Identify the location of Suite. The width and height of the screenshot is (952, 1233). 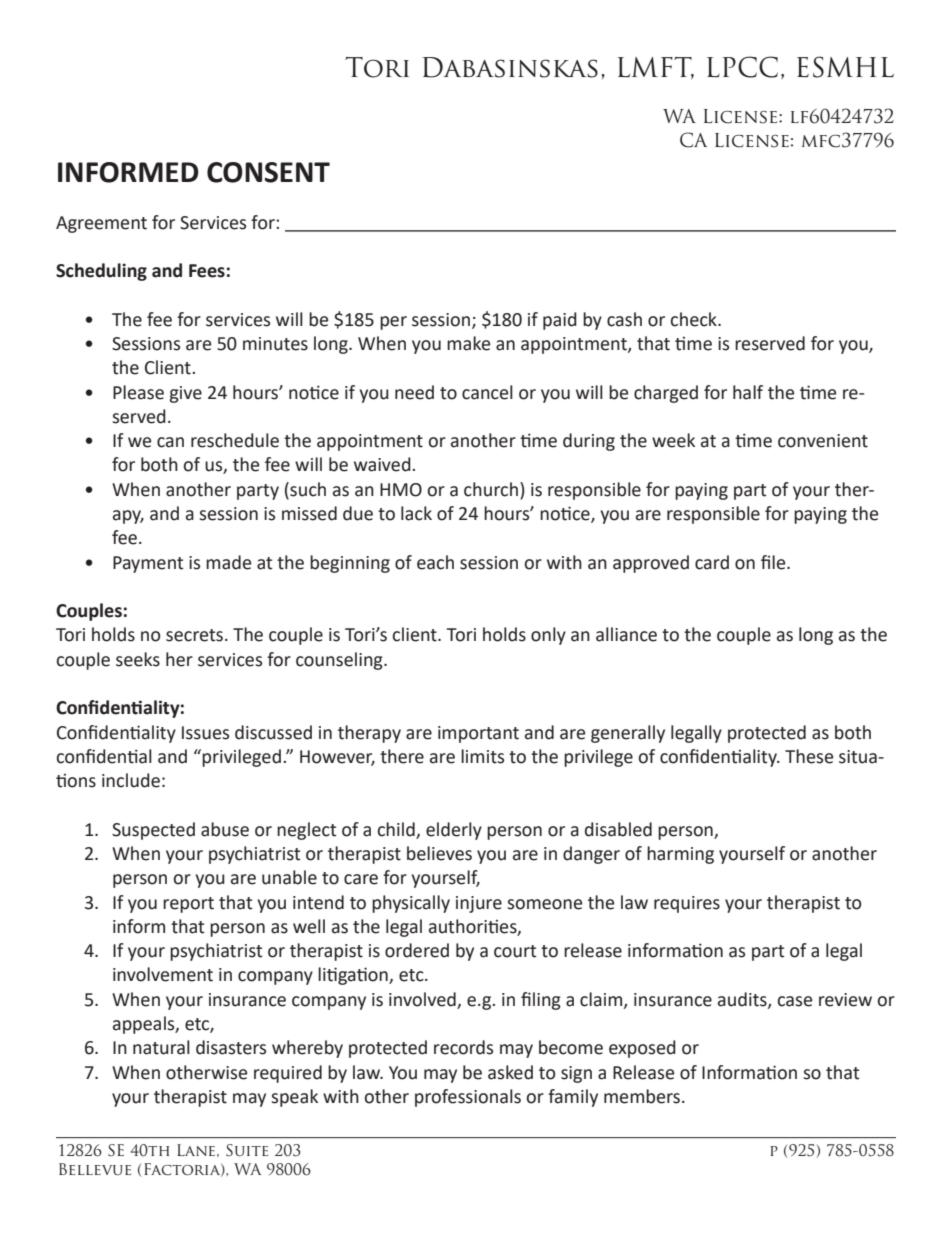
(247, 1150).
